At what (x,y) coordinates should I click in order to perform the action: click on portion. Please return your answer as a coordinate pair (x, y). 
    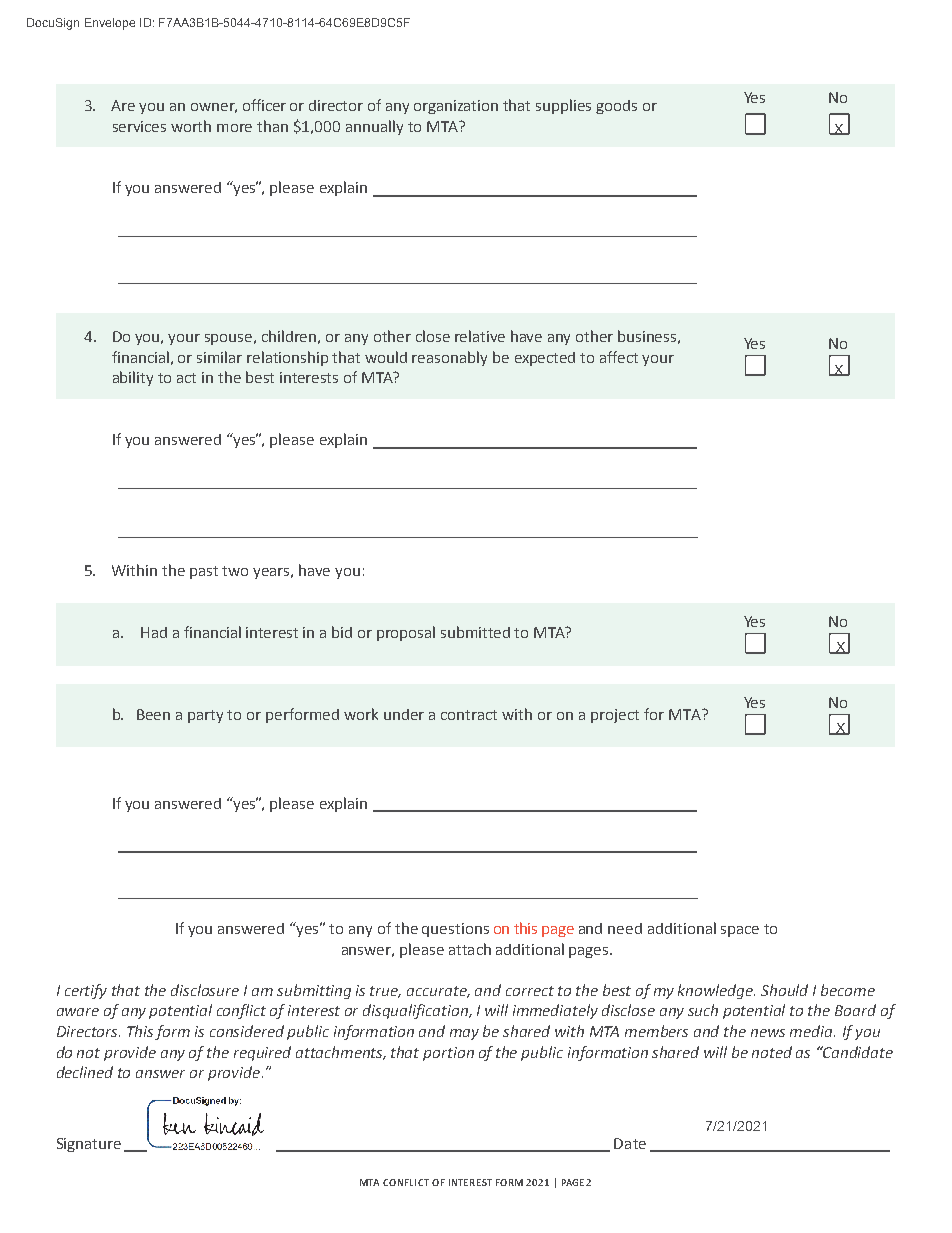
    Looking at the image, I should click on (448, 1054).
